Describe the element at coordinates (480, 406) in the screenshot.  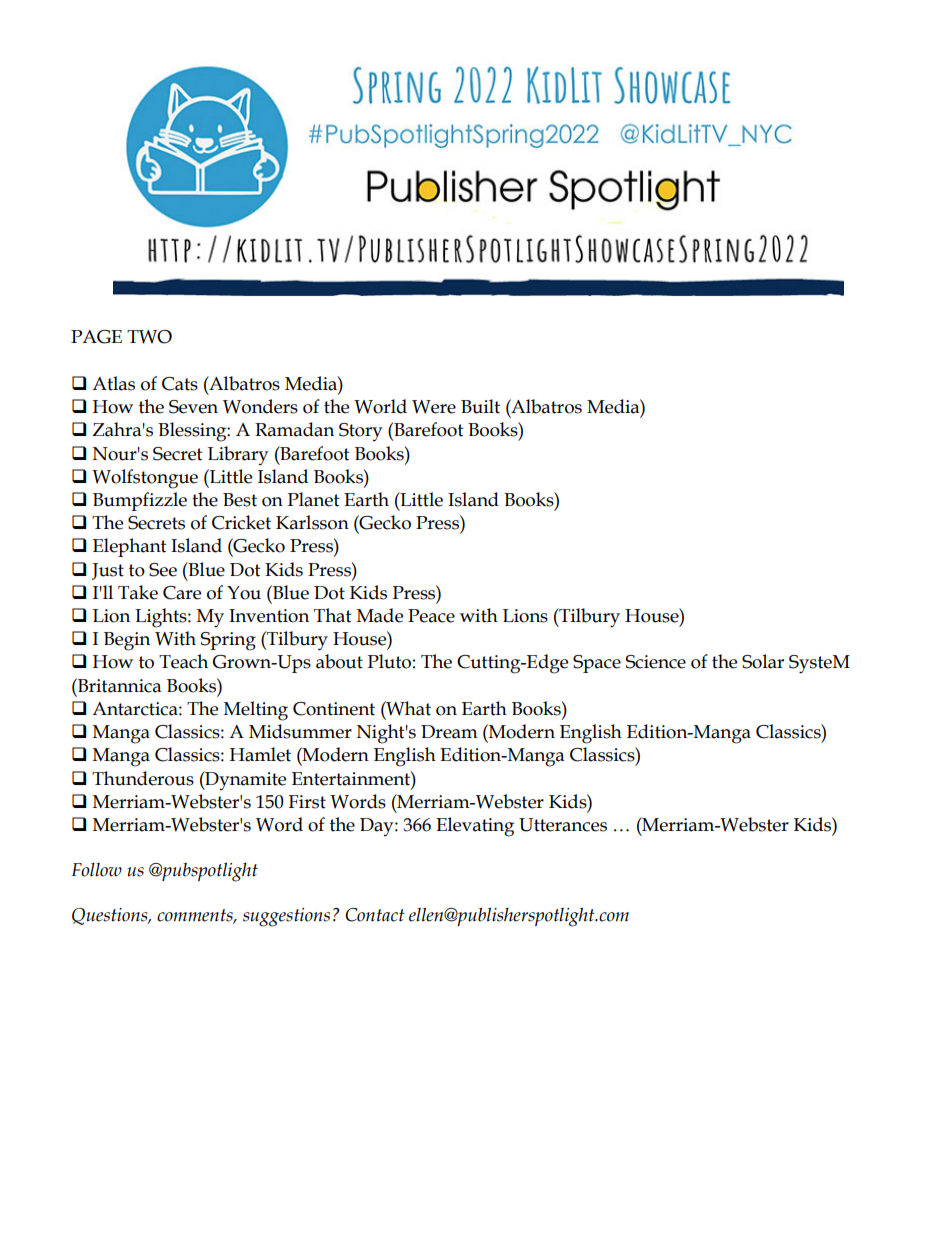
I see `Built` at that location.
